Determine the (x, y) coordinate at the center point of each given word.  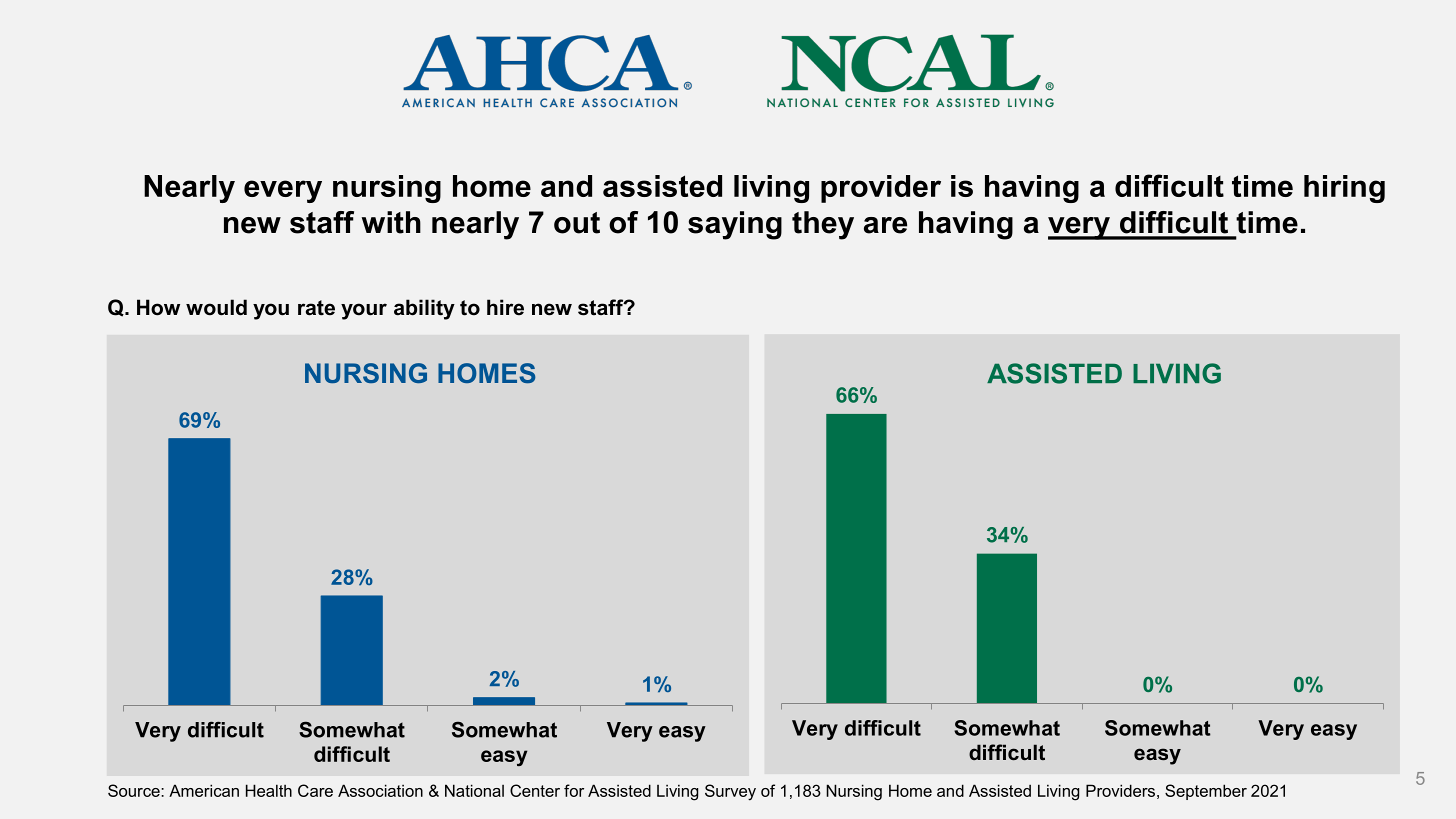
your (364, 311)
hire (505, 307)
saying (735, 225)
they (823, 225)
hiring (1344, 189)
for (574, 790)
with (391, 222)
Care (315, 790)
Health (269, 790)
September (1206, 792)
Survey (730, 792)
